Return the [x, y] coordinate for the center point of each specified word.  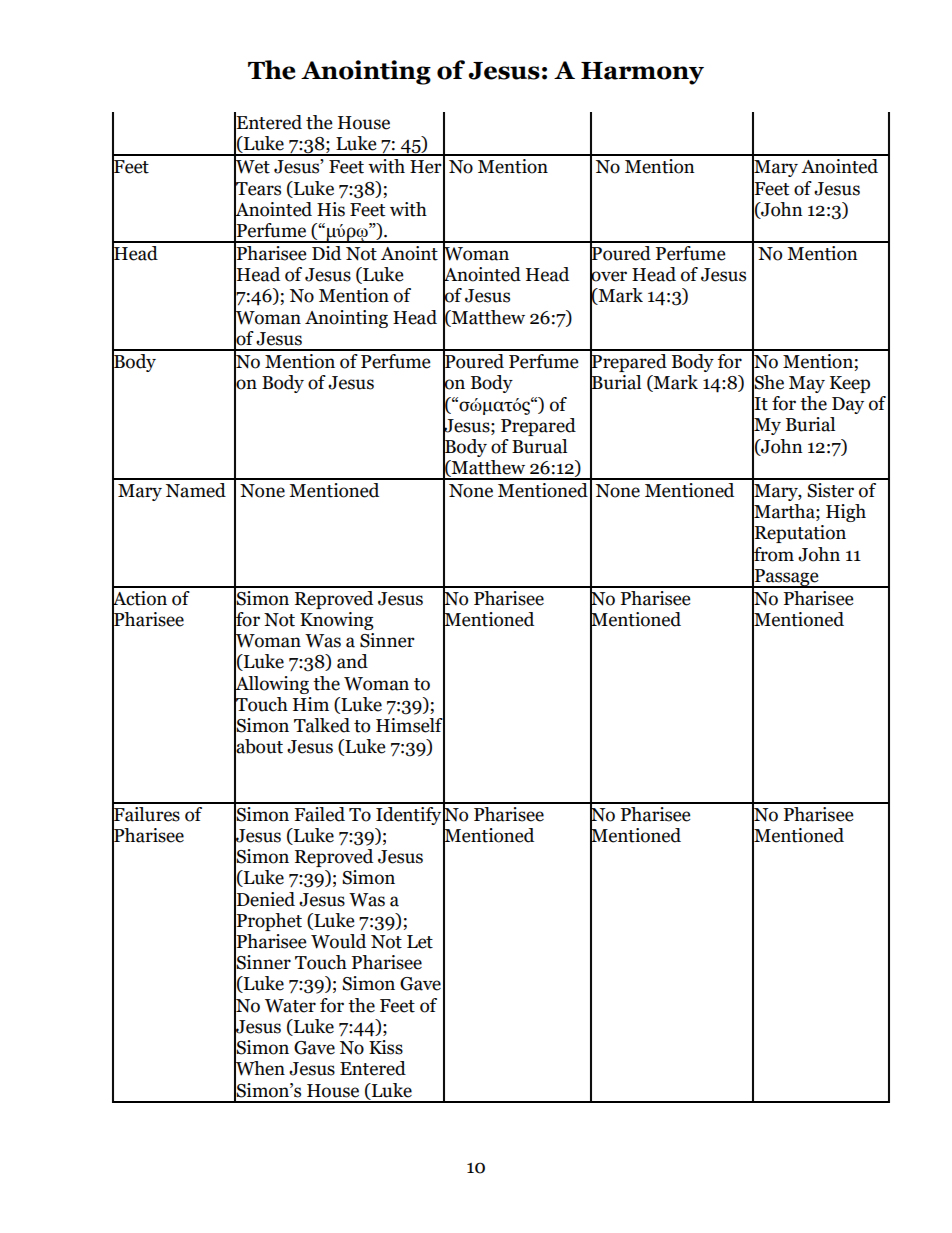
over [608, 276]
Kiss [386, 1047]
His [331, 209]
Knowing [337, 621]
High [846, 513]
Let [420, 942]
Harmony [642, 73]
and [352, 661]
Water [290, 1006]
